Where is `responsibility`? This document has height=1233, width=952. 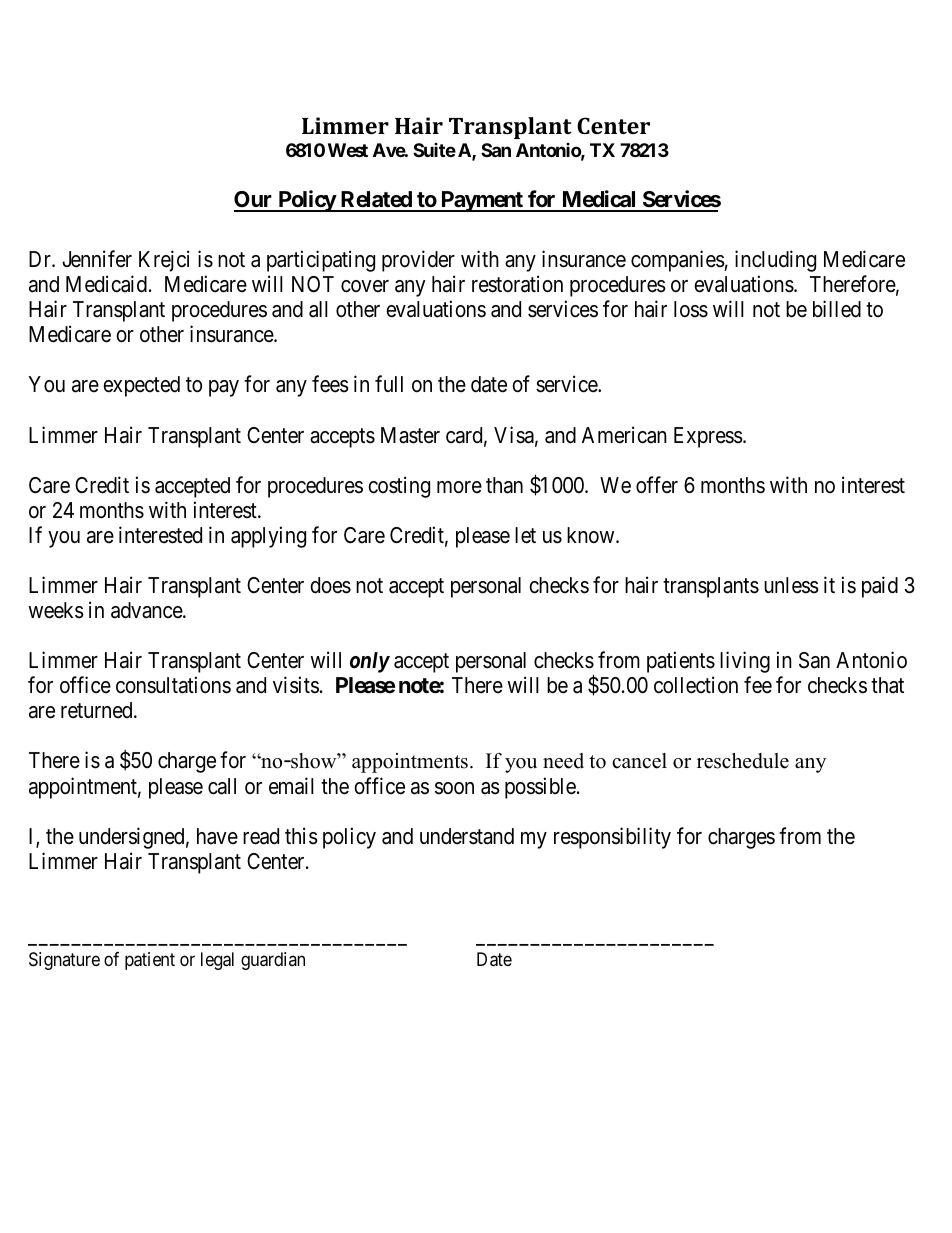 responsibility is located at coordinates (612, 838).
